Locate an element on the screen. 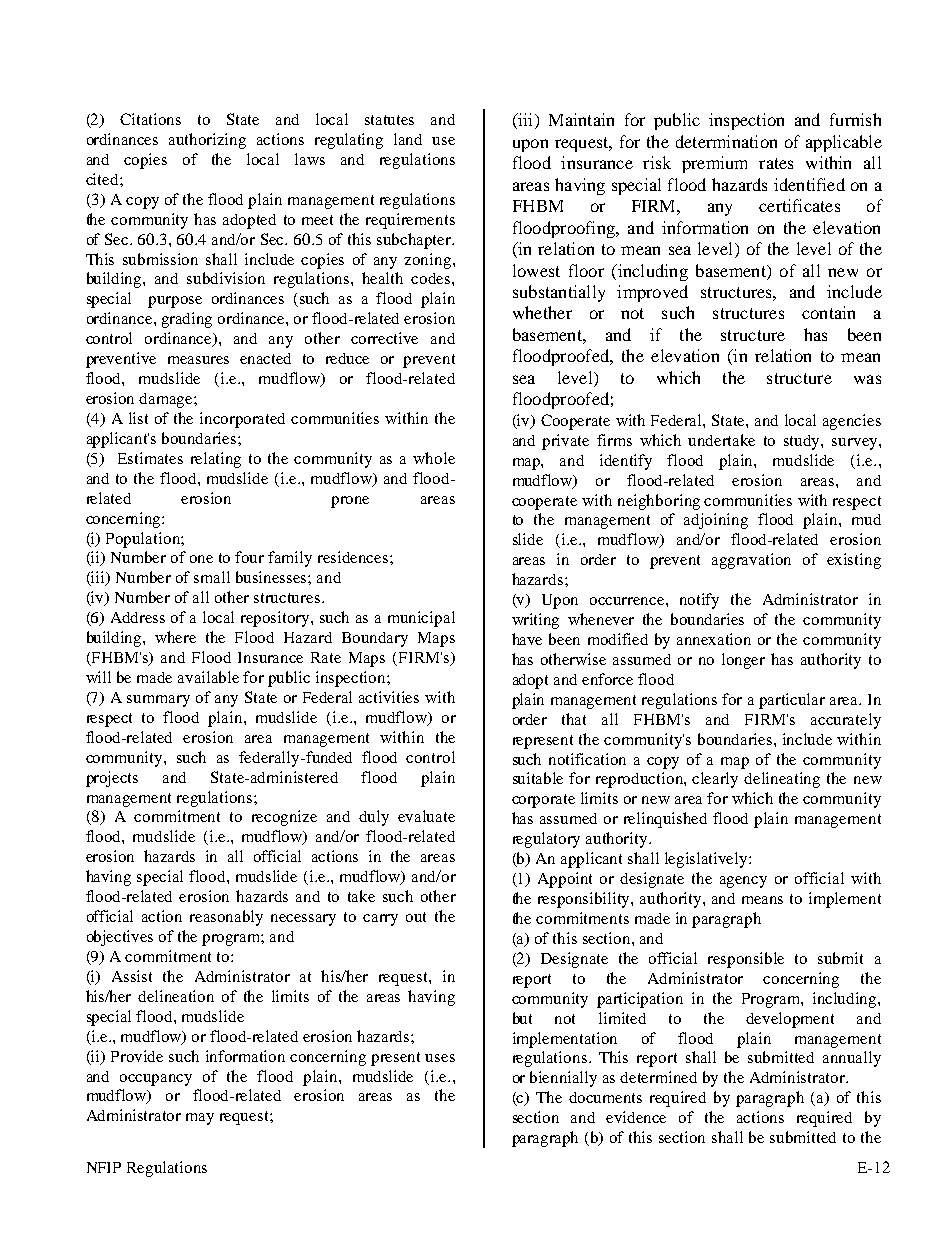 This screenshot has width=952, height=1233. uses is located at coordinates (440, 1058).
